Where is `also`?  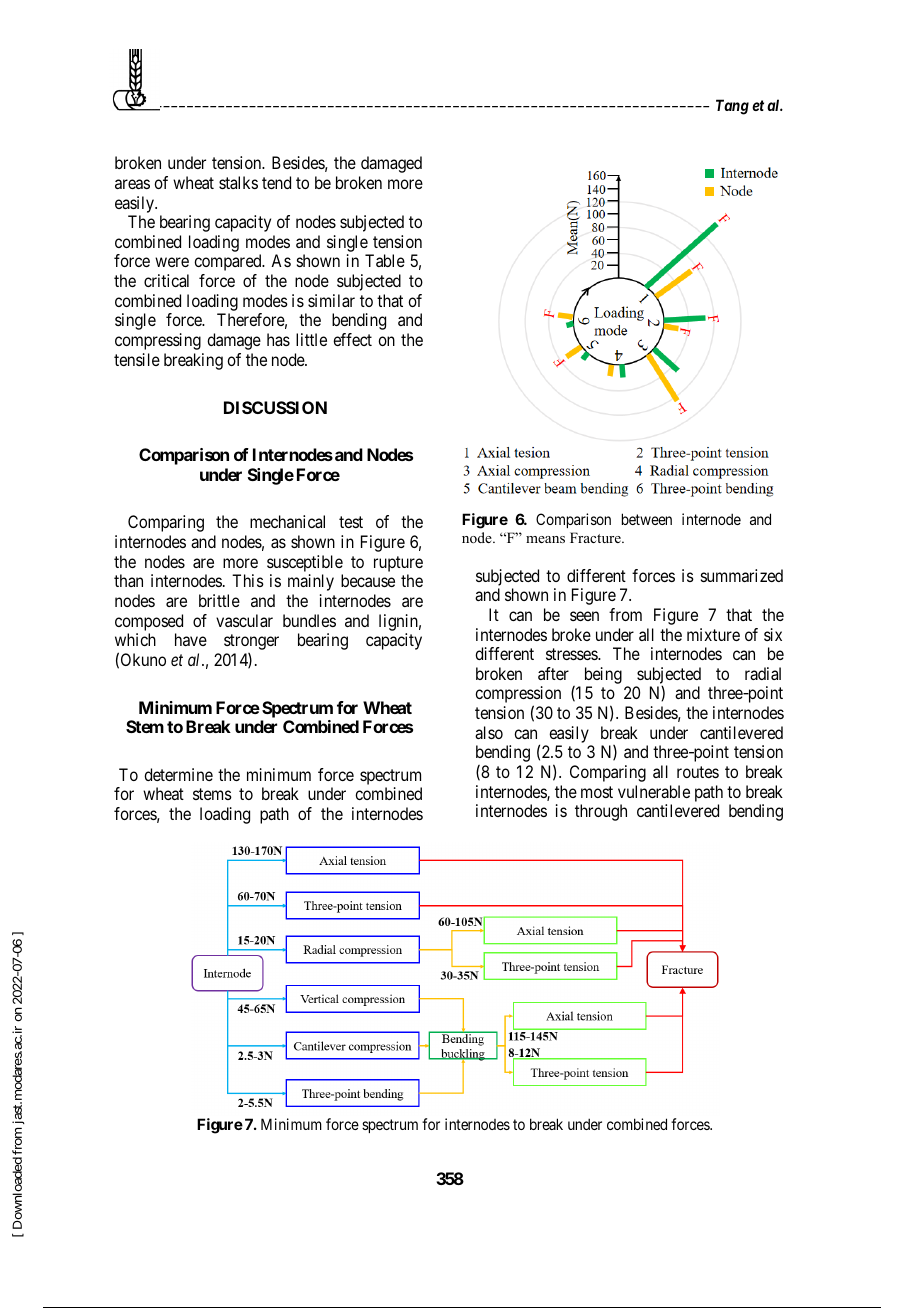
also is located at coordinates (489, 732).
